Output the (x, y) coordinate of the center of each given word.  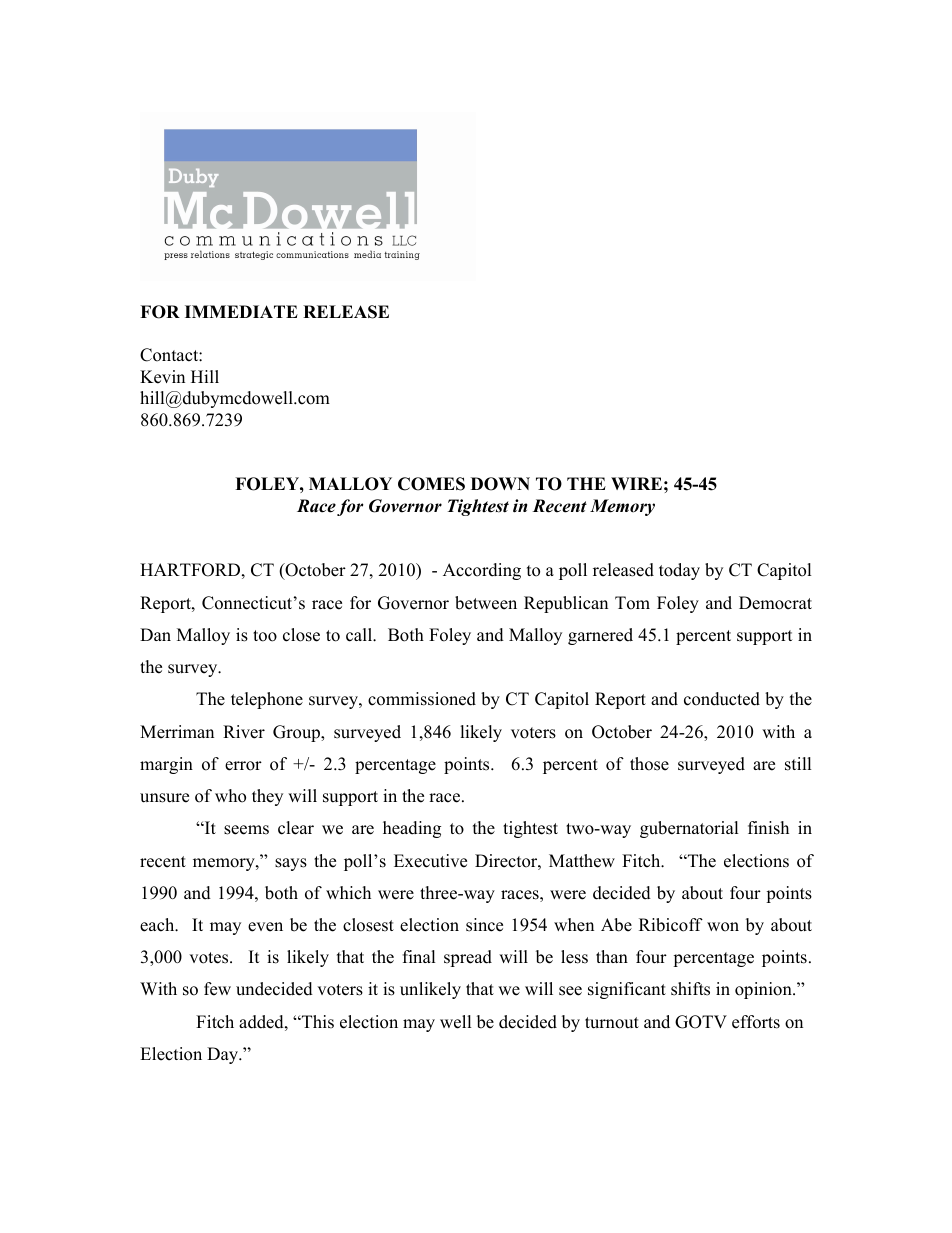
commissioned (422, 699)
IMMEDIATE (241, 311)
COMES (431, 484)
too (265, 636)
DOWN (500, 484)
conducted (722, 699)
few (217, 989)
